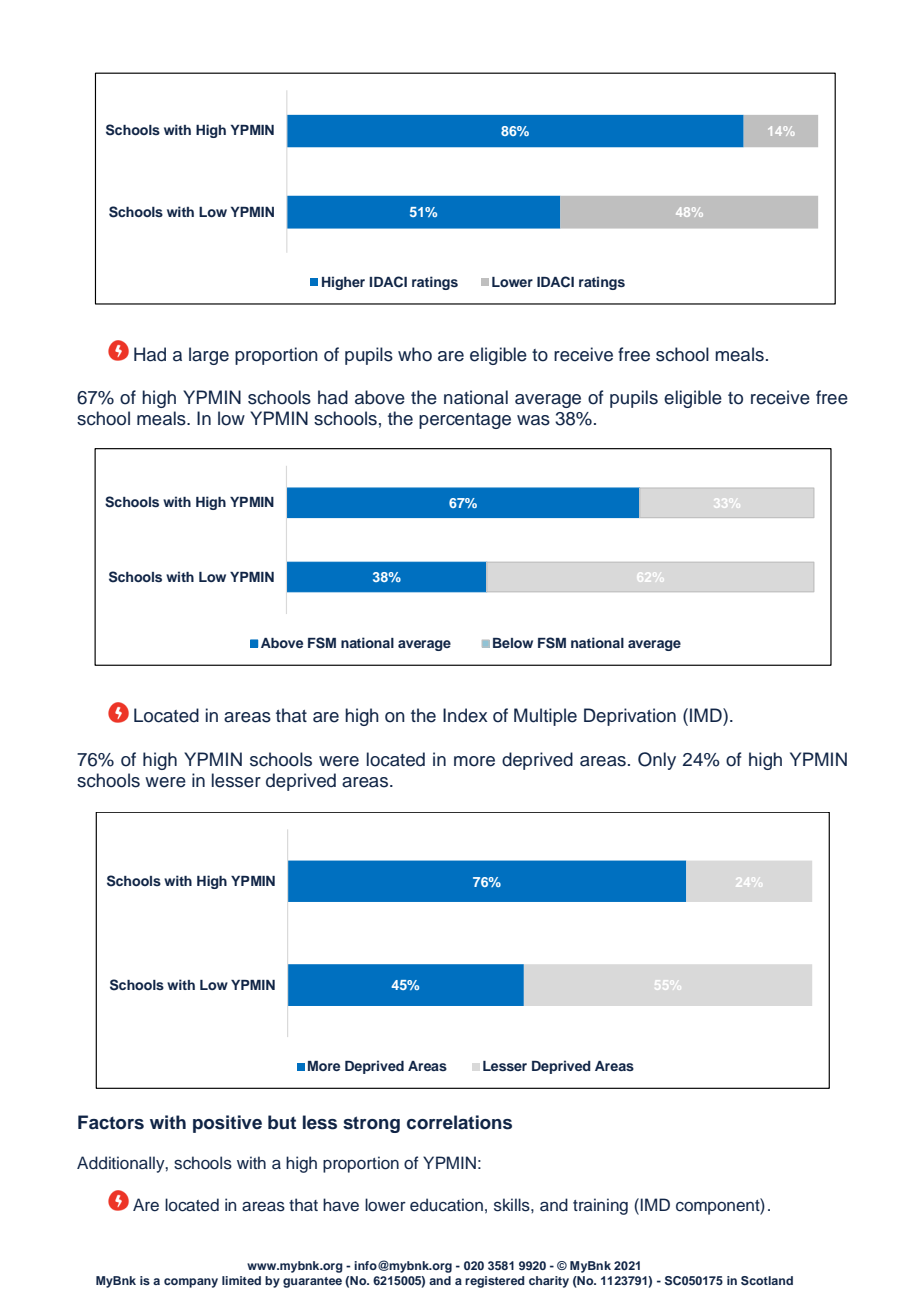 This screenshot has width=924, height=1308. What do you see at coordinates (767, 1281) in the screenshot?
I see `Scotland` at bounding box center [767, 1281].
